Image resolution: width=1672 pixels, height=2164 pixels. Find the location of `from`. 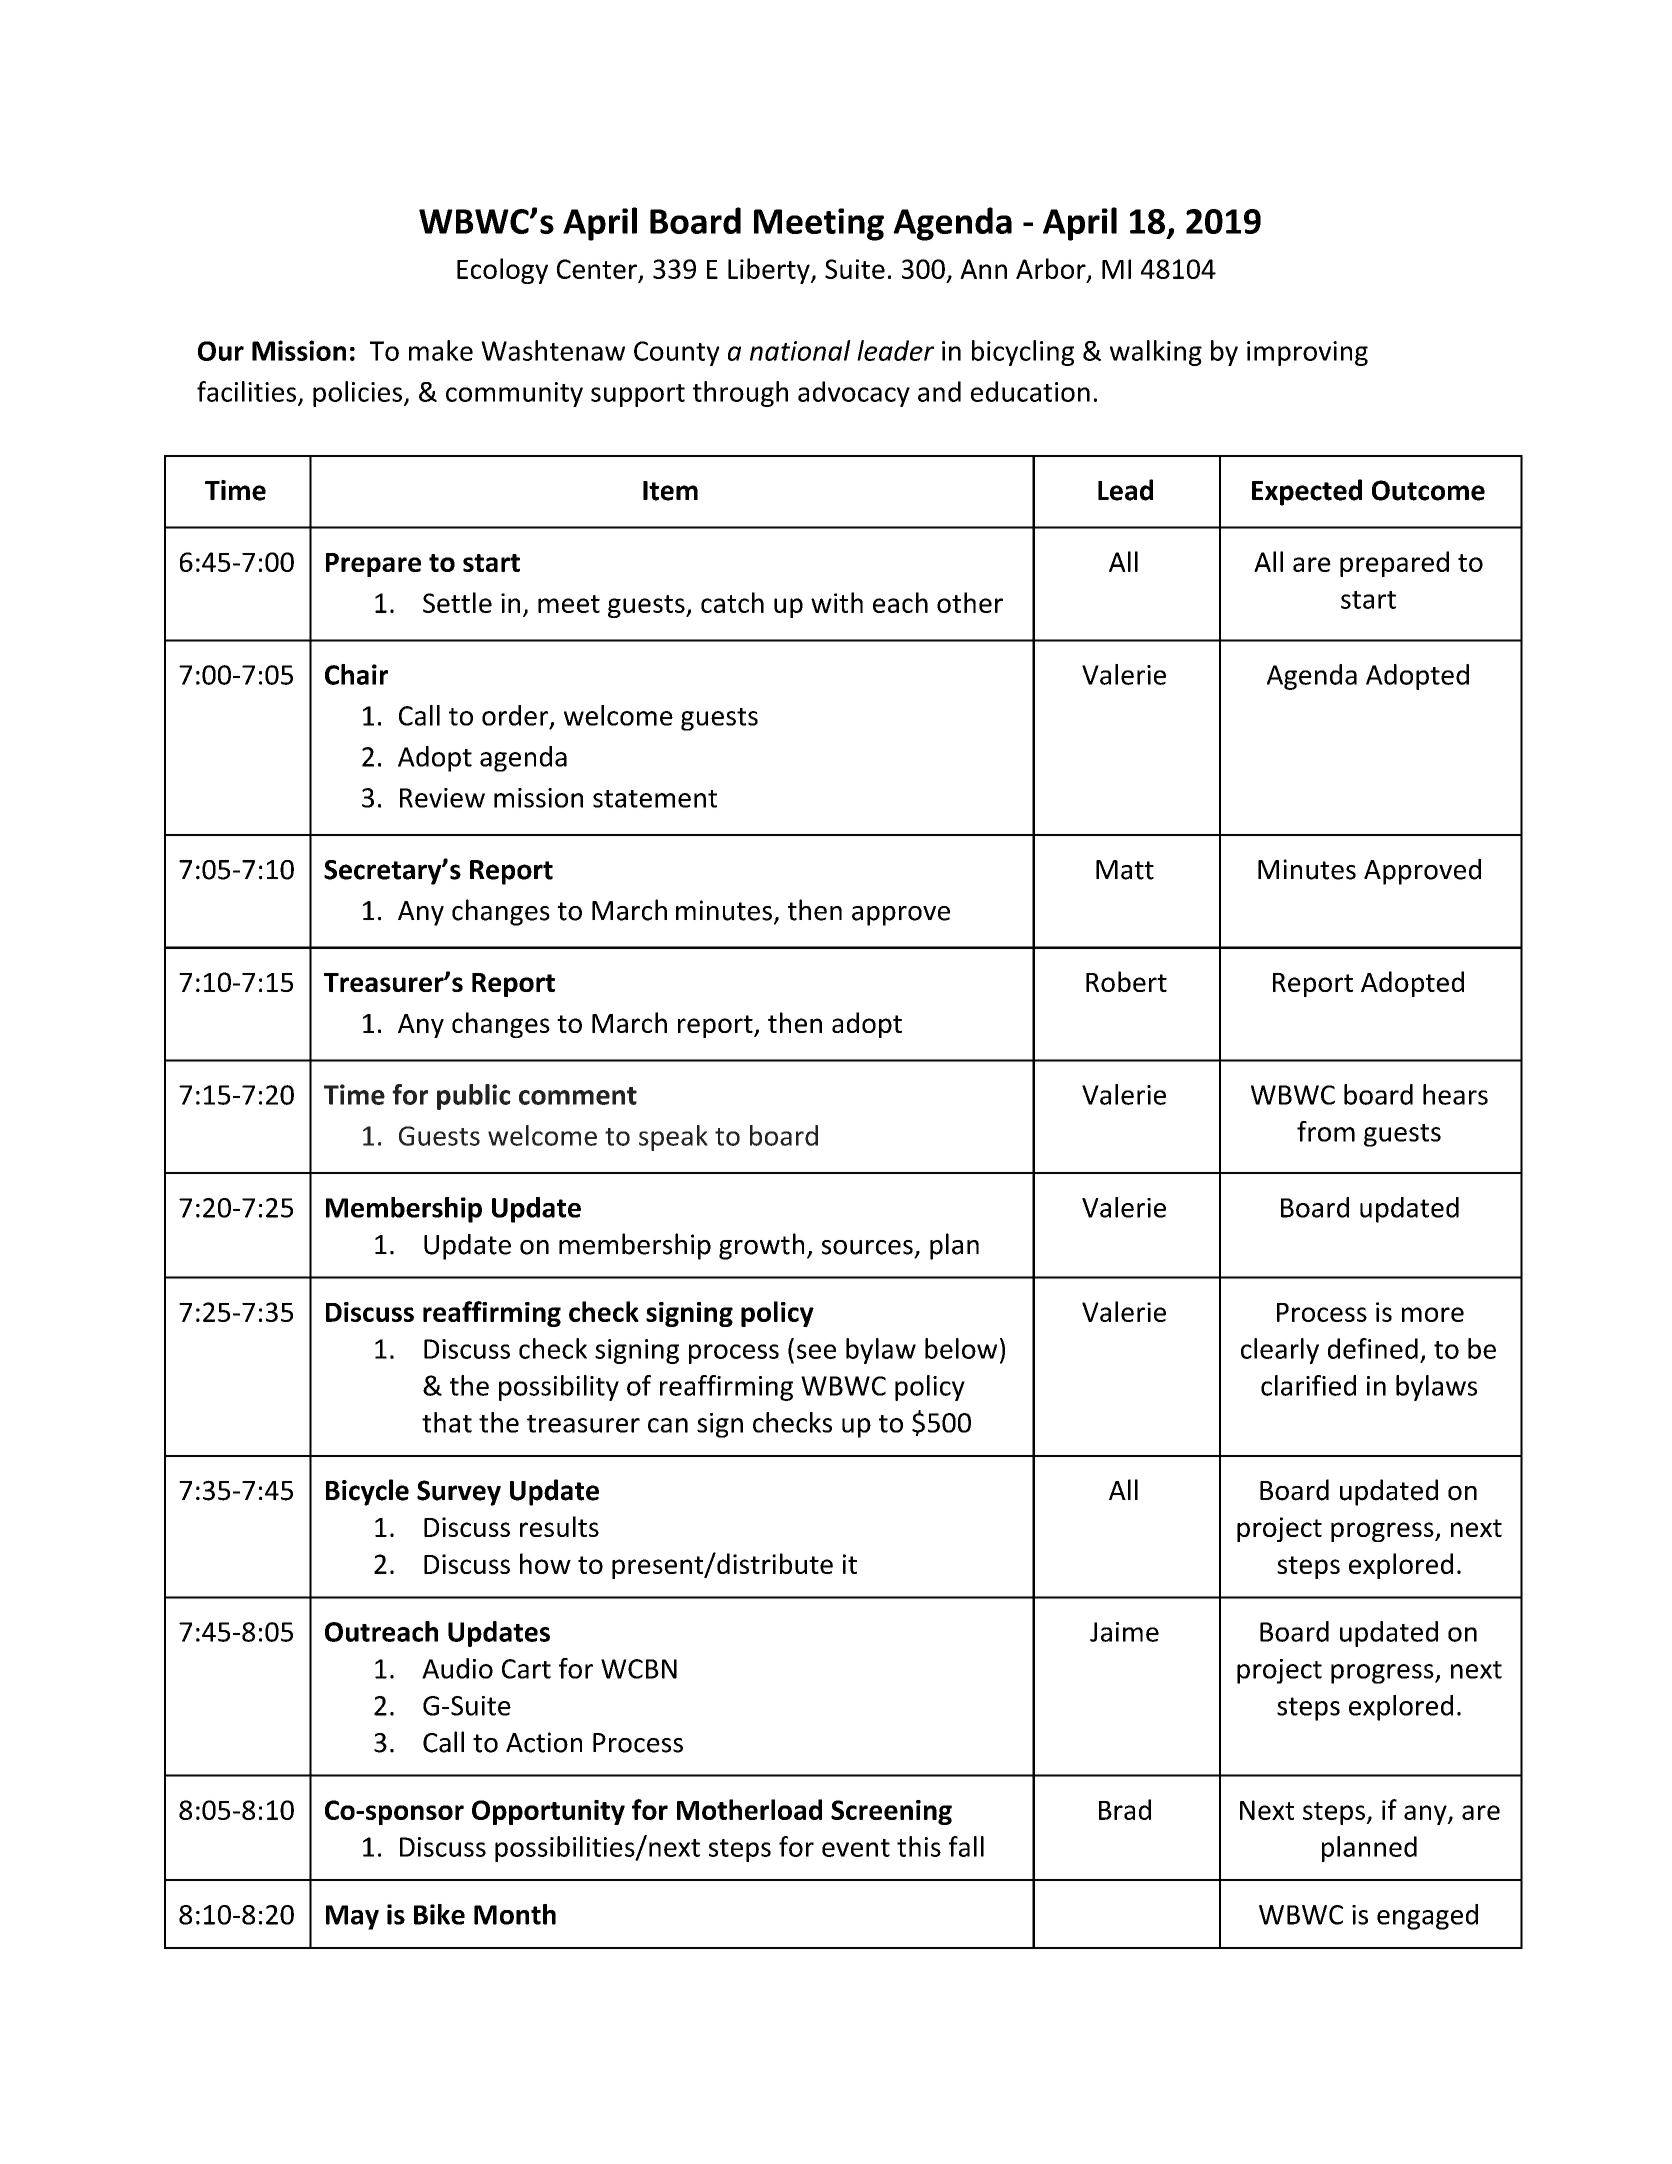

from is located at coordinates (1326, 1131).
